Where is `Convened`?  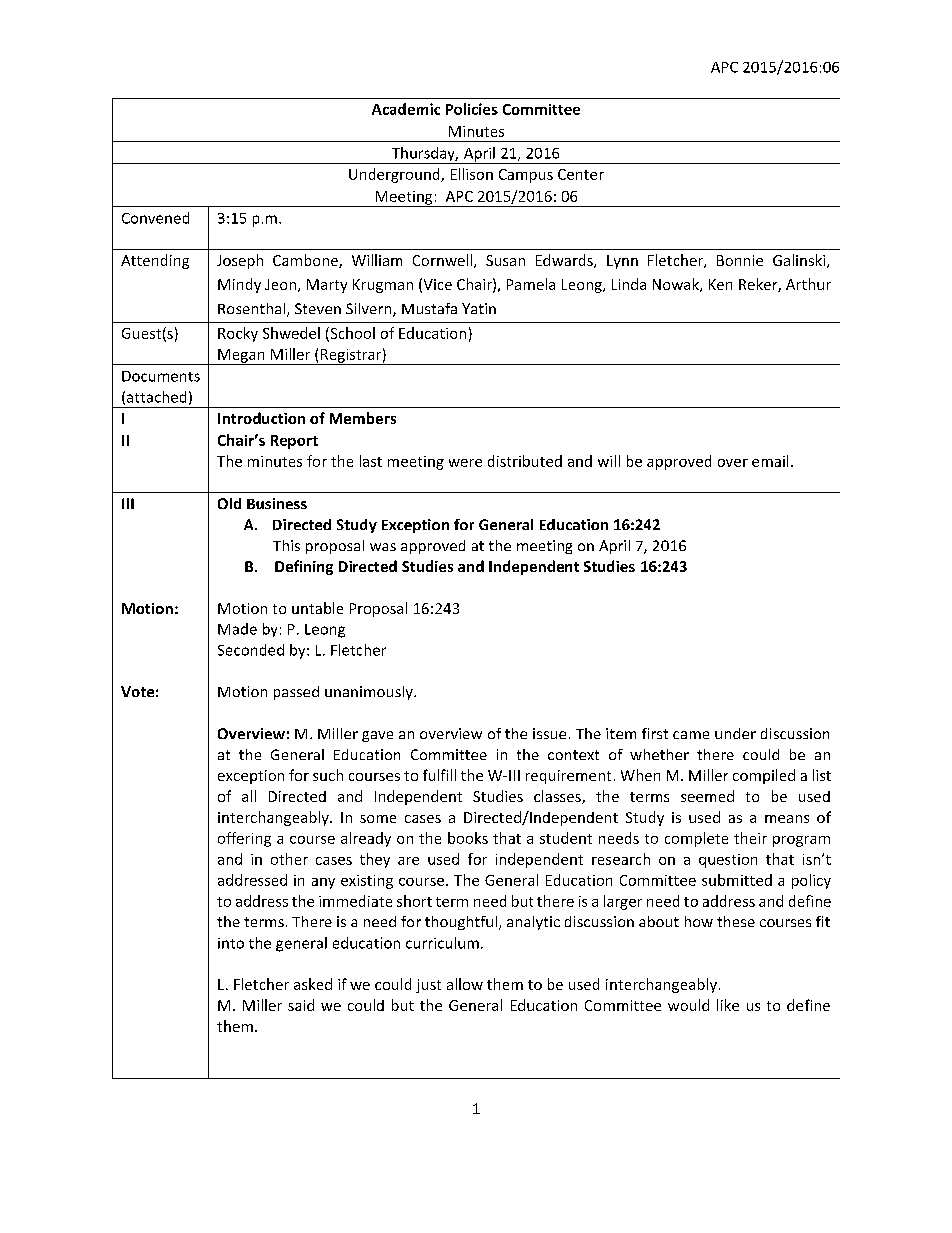 Convened is located at coordinates (155, 218).
